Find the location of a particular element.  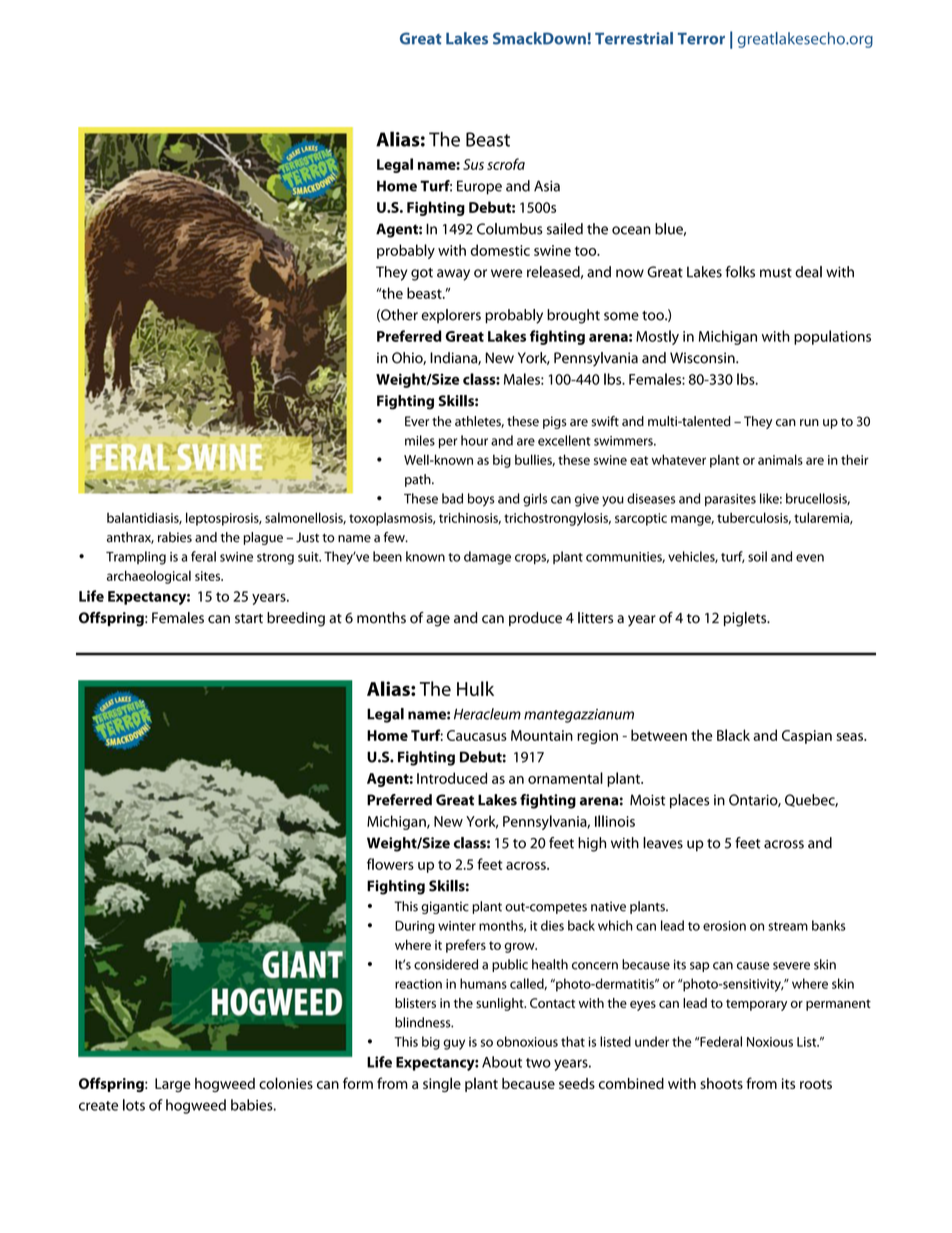

soil is located at coordinates (757, 556).
